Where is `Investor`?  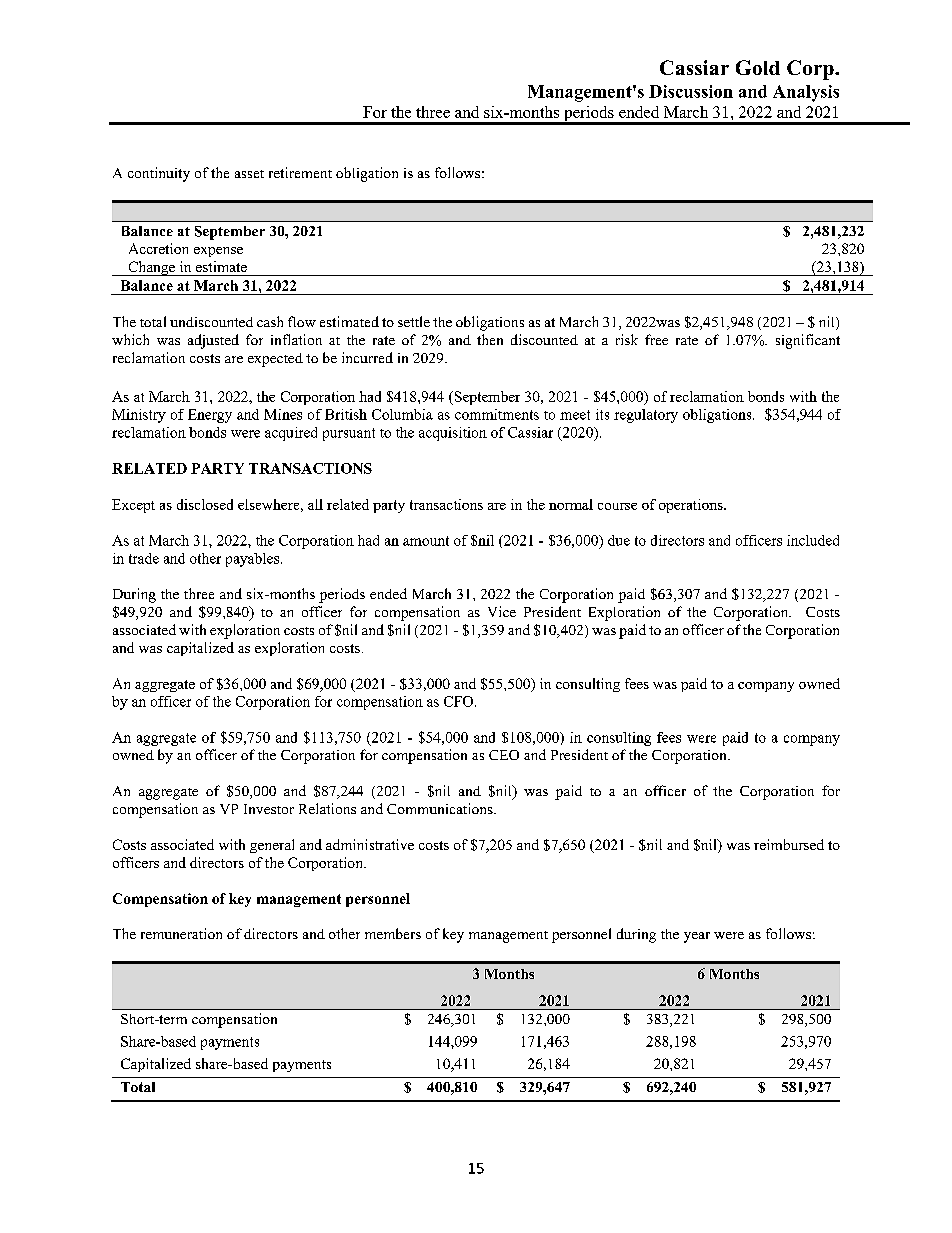
Investor is located at coordinates (269, 809).
